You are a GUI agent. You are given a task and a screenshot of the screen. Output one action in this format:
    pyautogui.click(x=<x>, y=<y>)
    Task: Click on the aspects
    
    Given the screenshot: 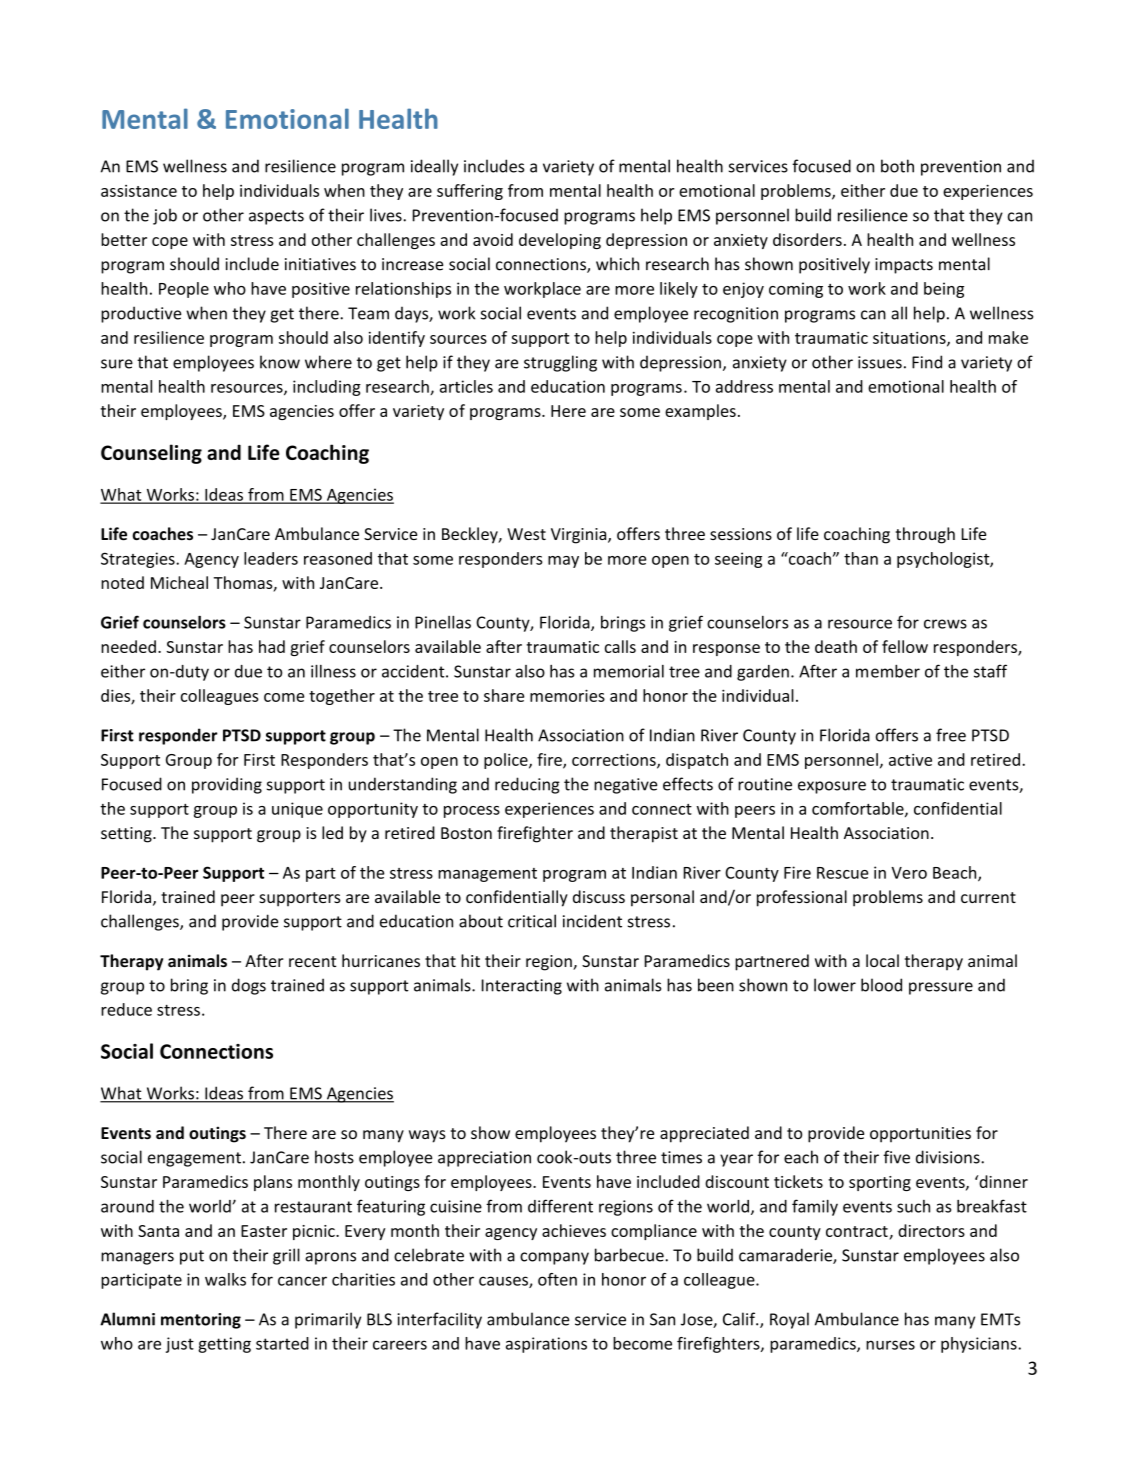 What is the action you would take?
    pyautogui.click(x=276, y=217)
